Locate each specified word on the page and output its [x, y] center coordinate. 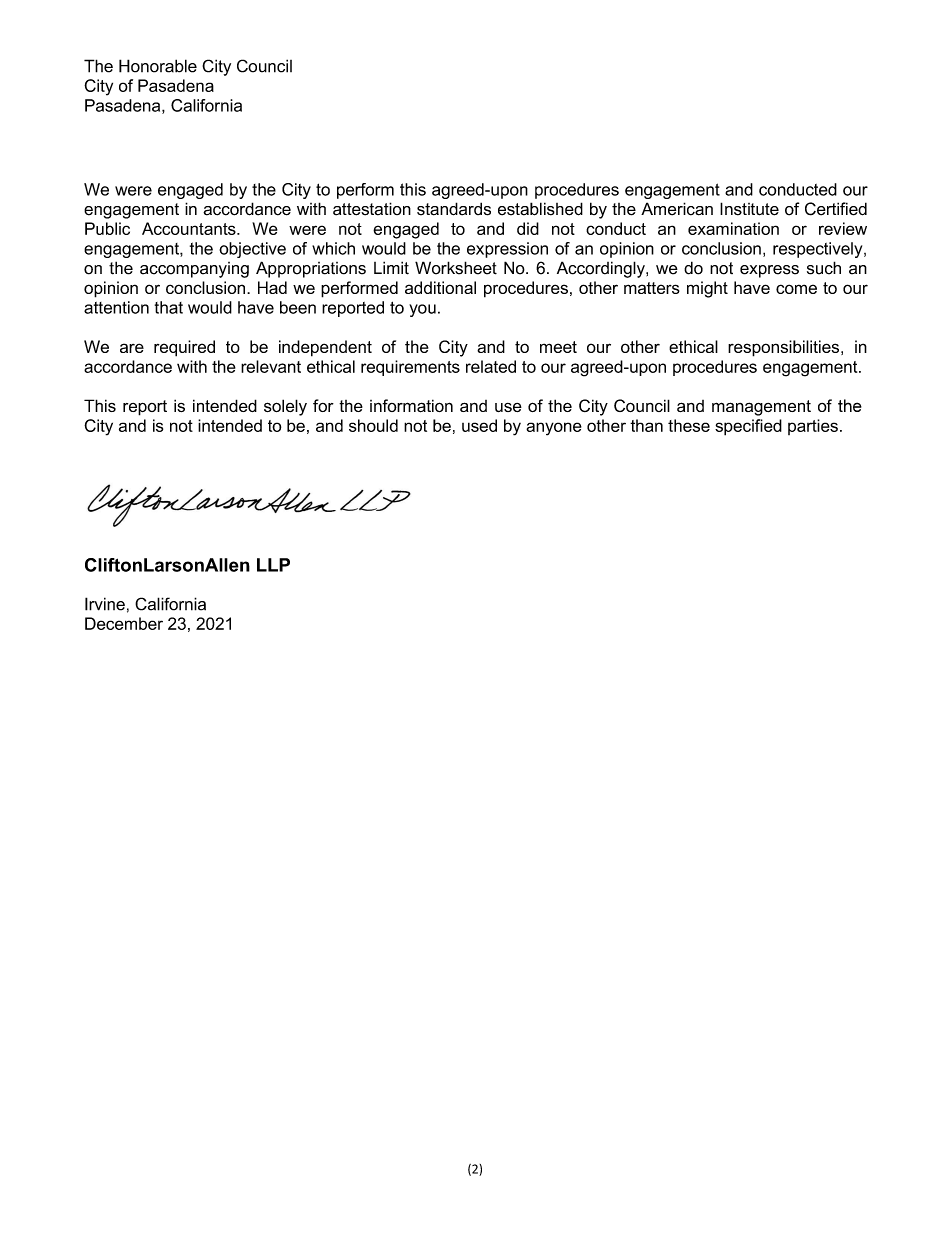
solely [285, 407]
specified [748, 427]
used [479, 425]
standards [454, 209]
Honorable [158, 66]
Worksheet [456, 268]
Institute [749, 209]
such [824, 268]
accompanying [194, 270]
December [124, 623]
